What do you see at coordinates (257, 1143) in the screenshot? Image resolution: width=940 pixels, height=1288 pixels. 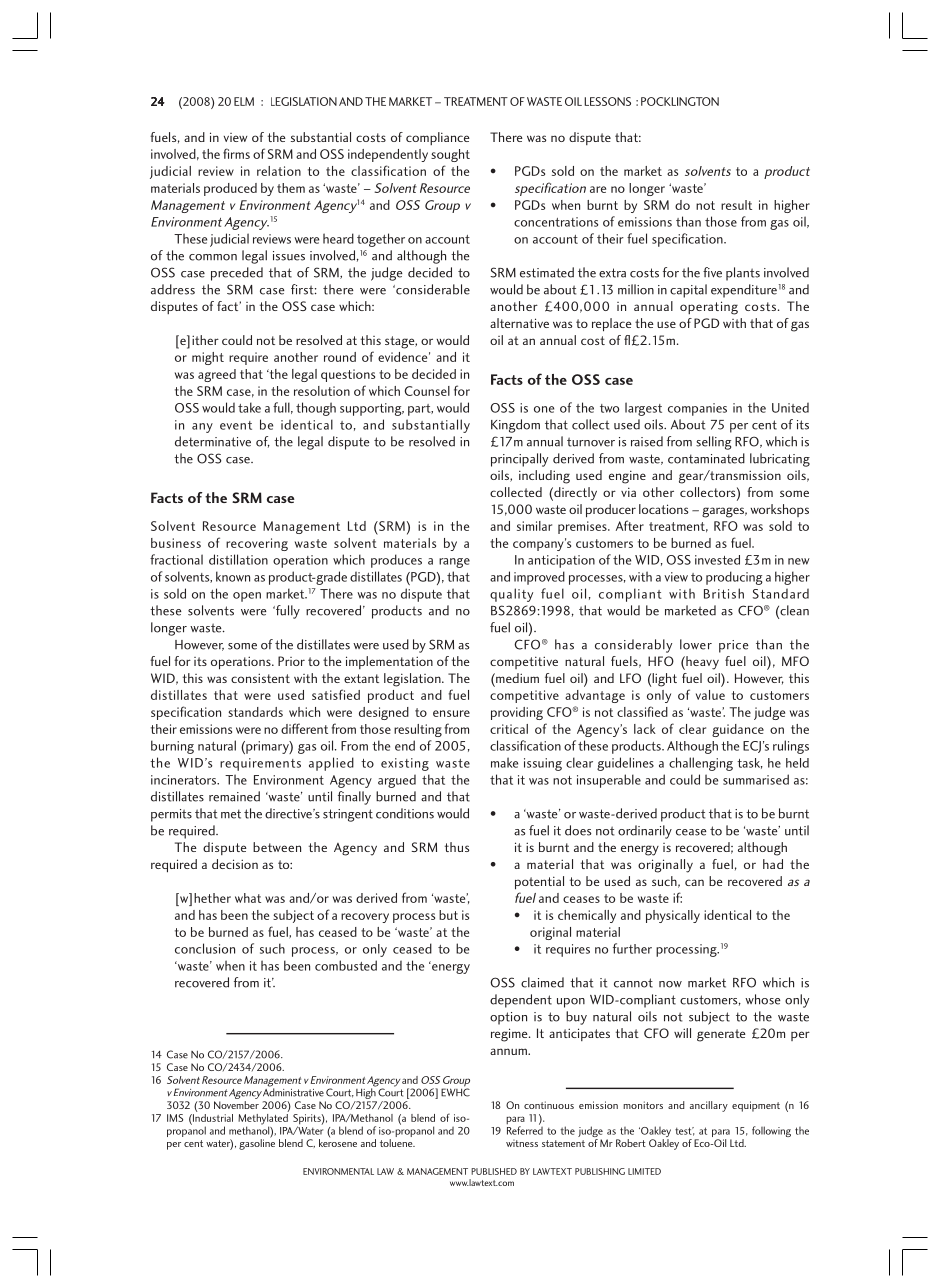 I see `gasoline` at bounding box center [257, 1143].
